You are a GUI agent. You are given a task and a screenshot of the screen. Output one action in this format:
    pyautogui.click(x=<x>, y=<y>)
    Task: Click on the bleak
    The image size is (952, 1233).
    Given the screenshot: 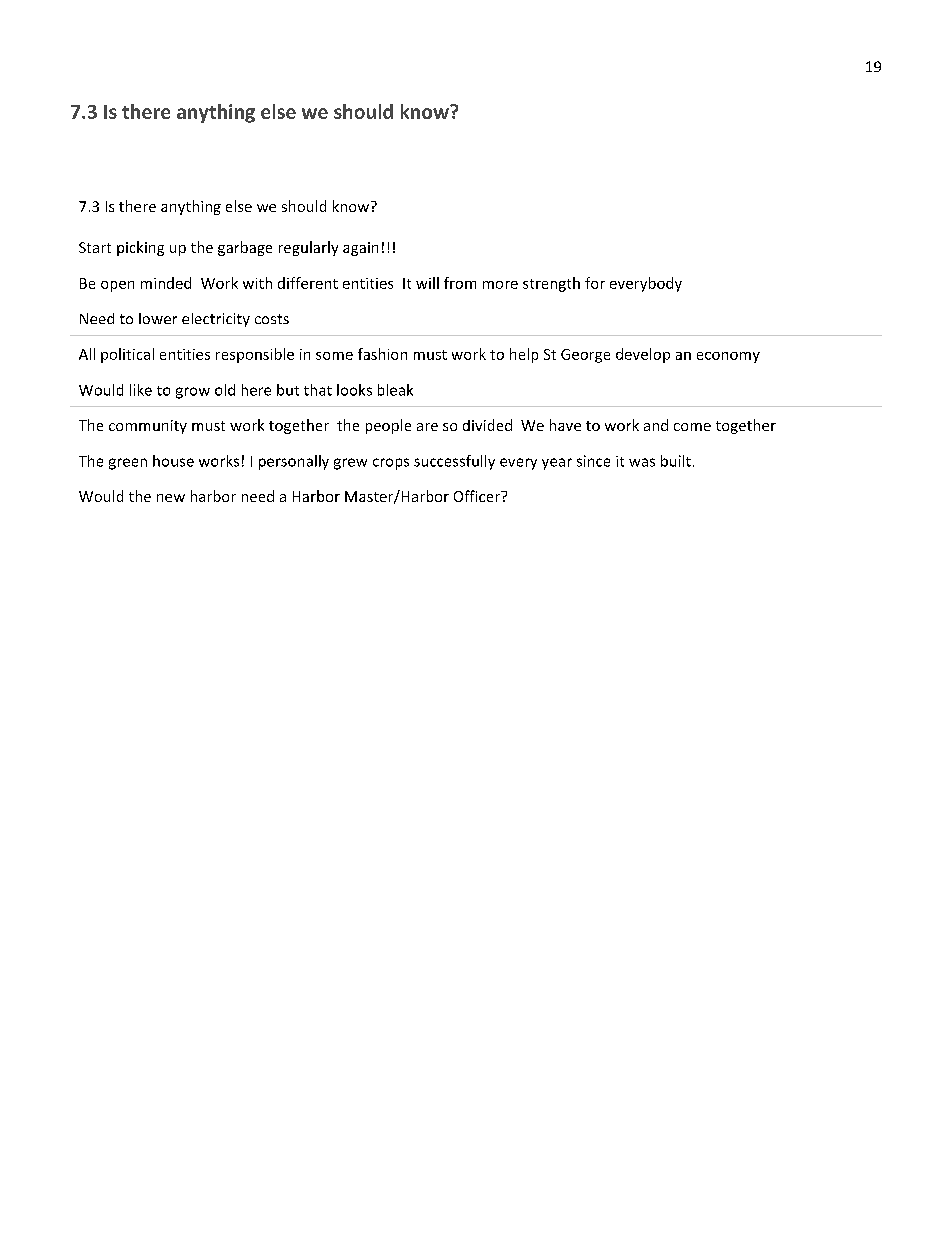 What is the action you would take?
    pyautogui.click(x=395, y=390)
